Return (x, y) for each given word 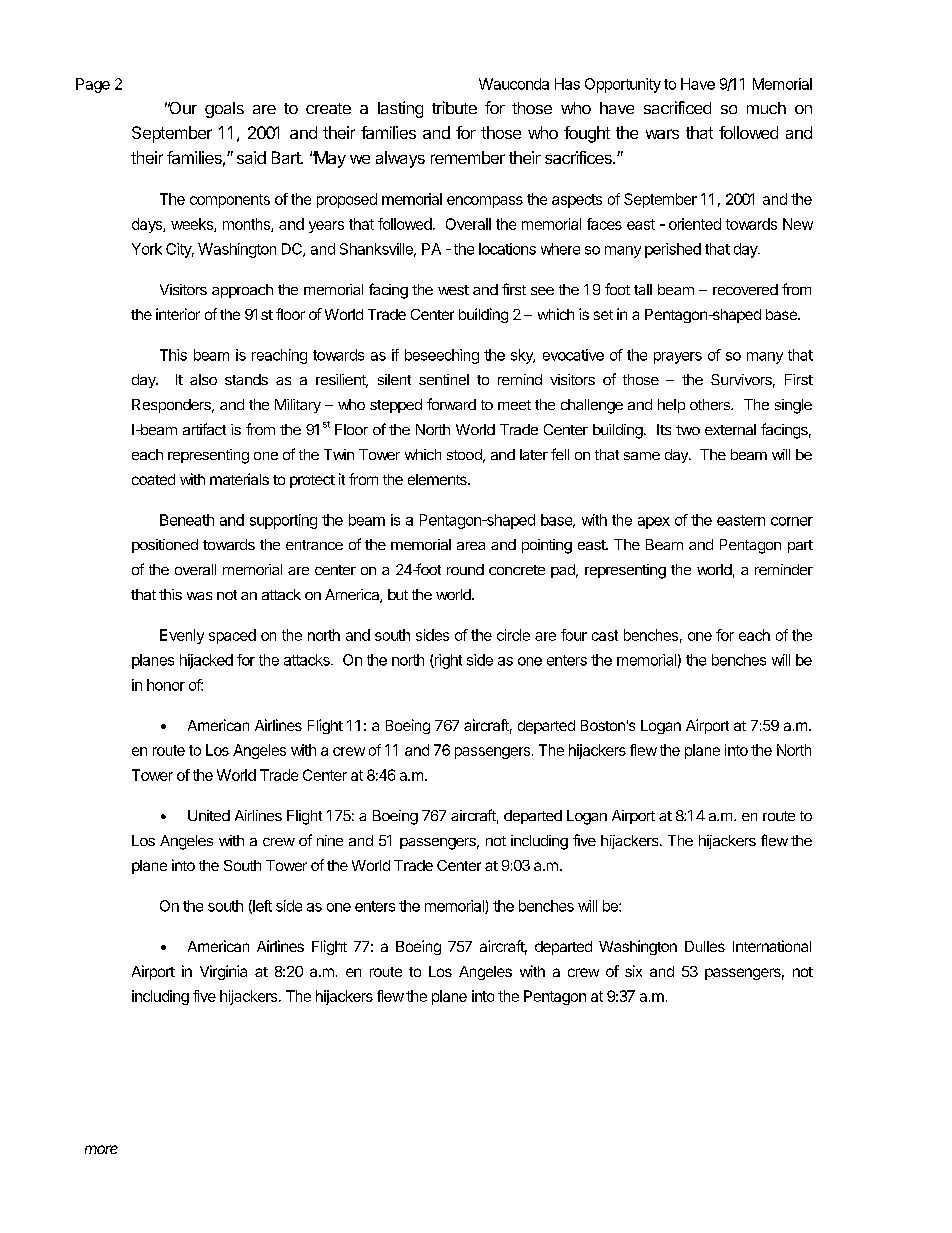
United (209, 815)
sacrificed (677, 107)
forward (451, 404)
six (633, 971)
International (772, 946)
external (730, 429)
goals (224, 110)
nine (330, 840)
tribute (454, 107)
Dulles (705, 946)
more (101, 1149)
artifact (204, 429)
